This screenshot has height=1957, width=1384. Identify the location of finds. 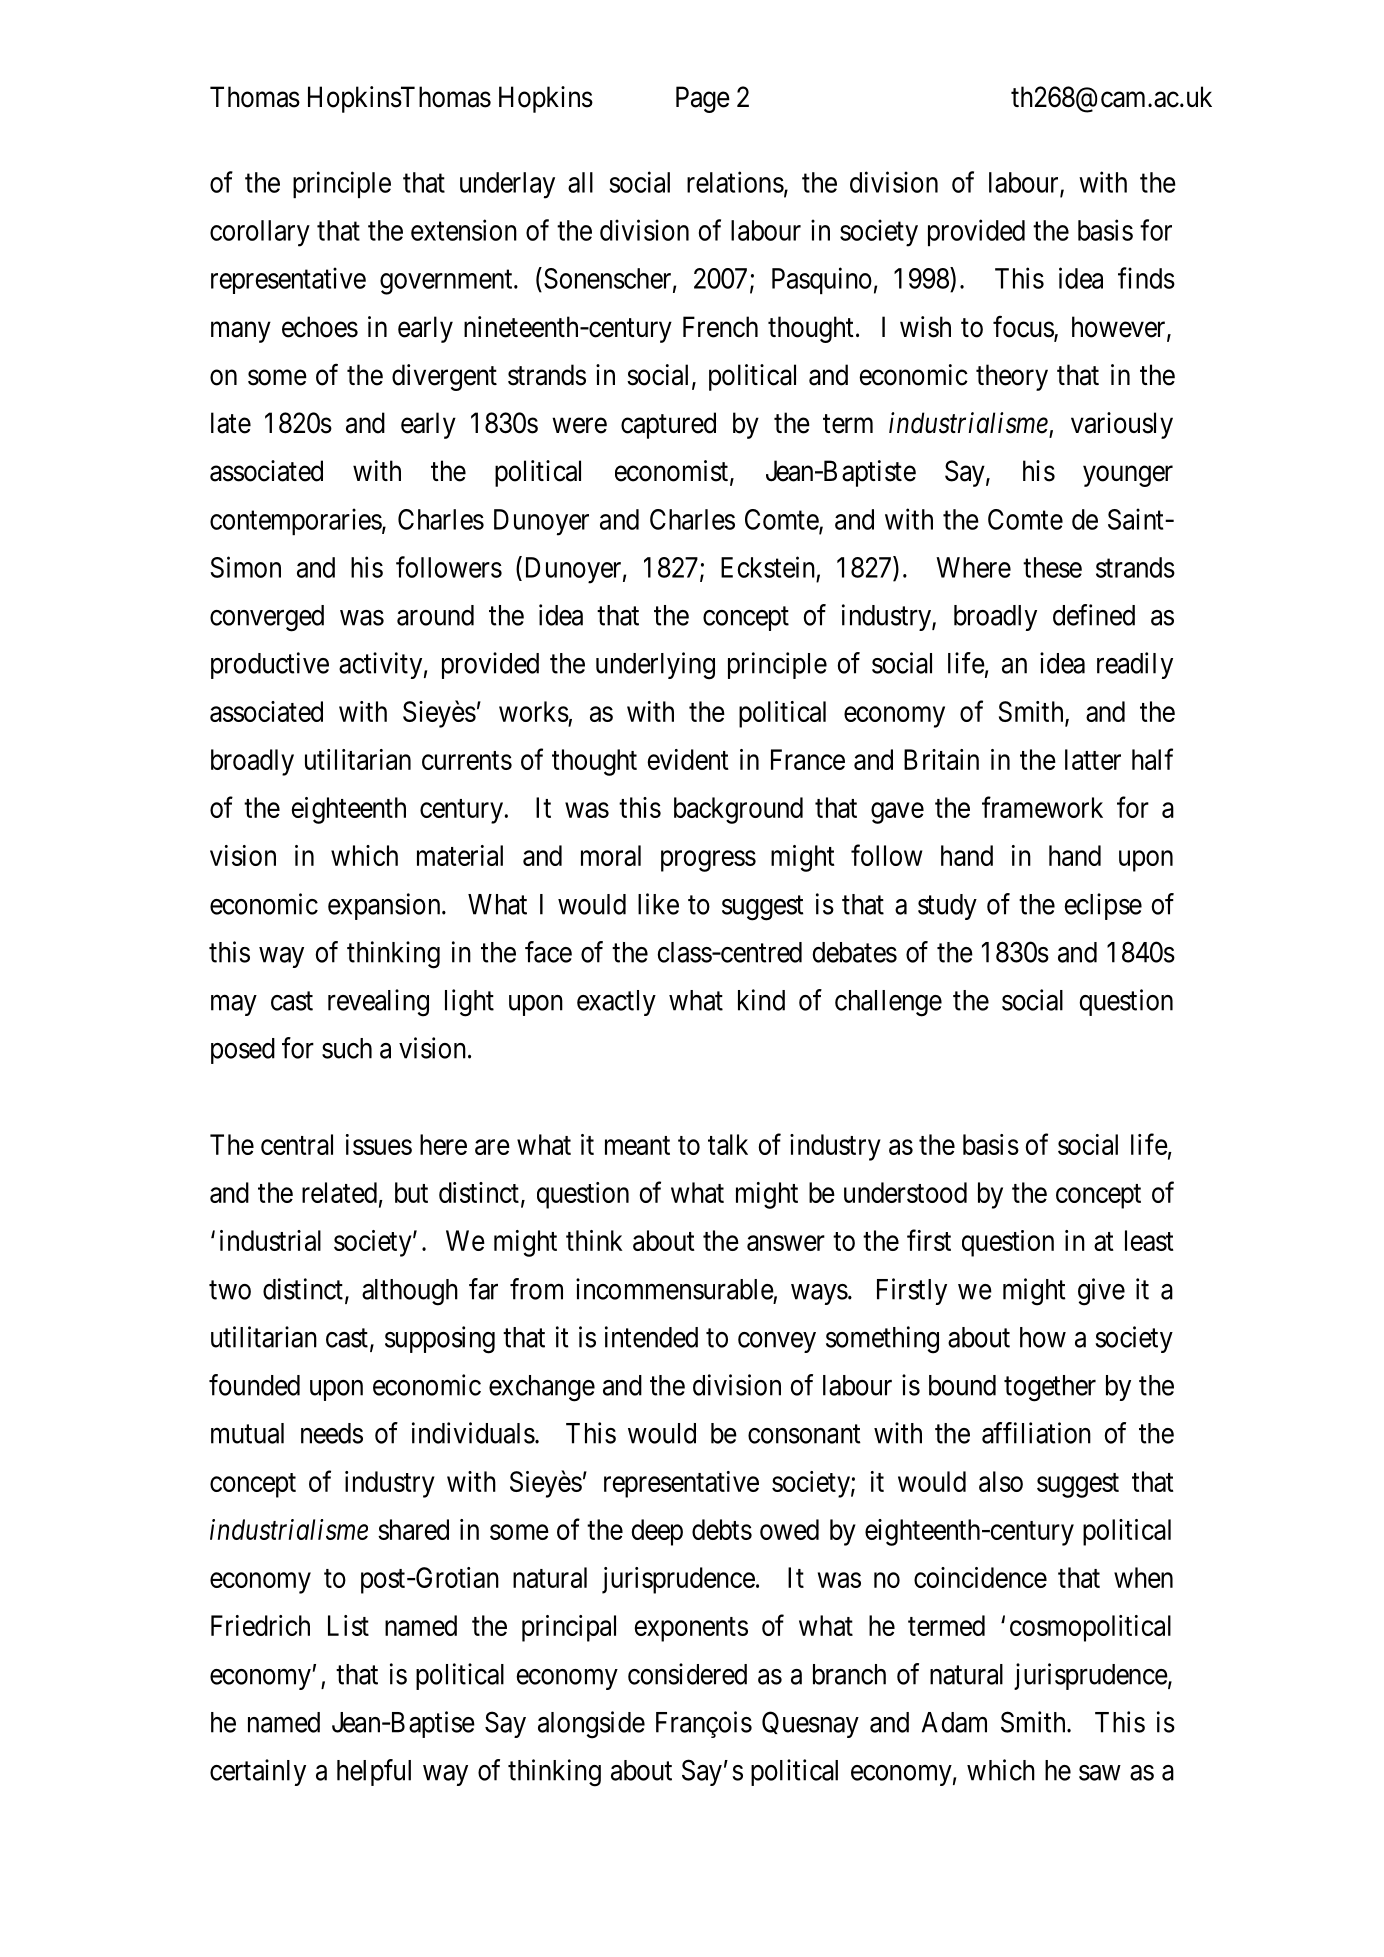
(1146, 278).
